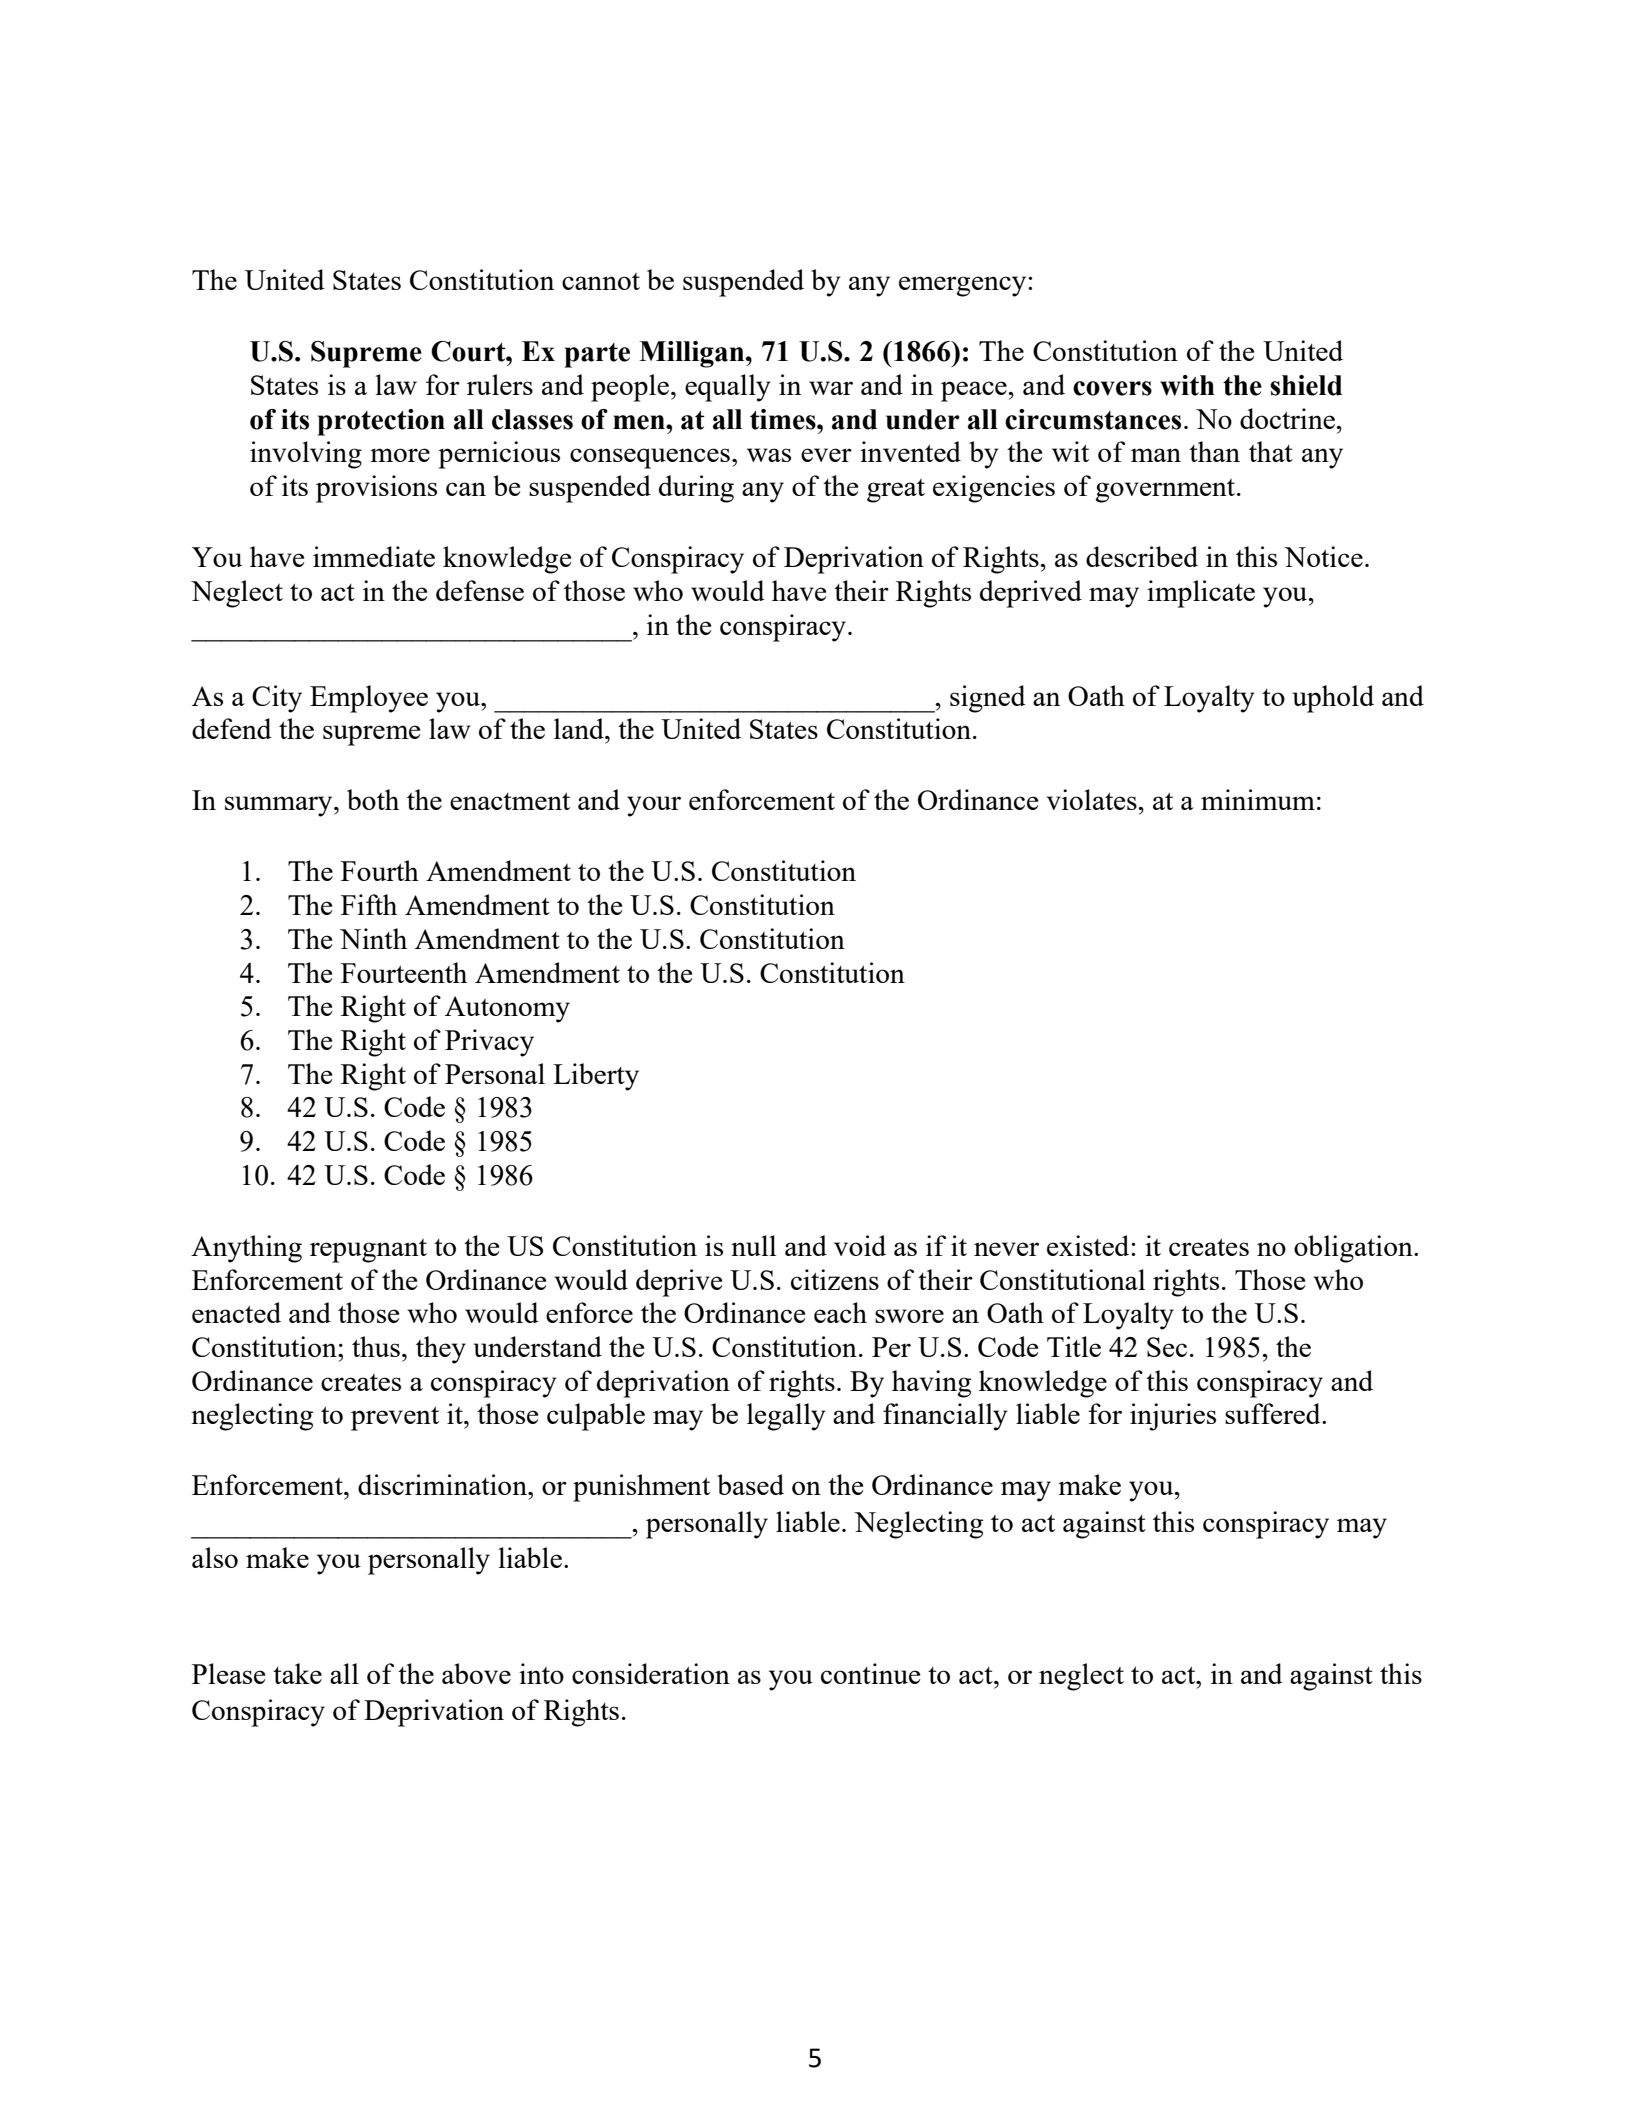 This image has height=2111, width=1631. I want to click on take, so click(297, 1673).
